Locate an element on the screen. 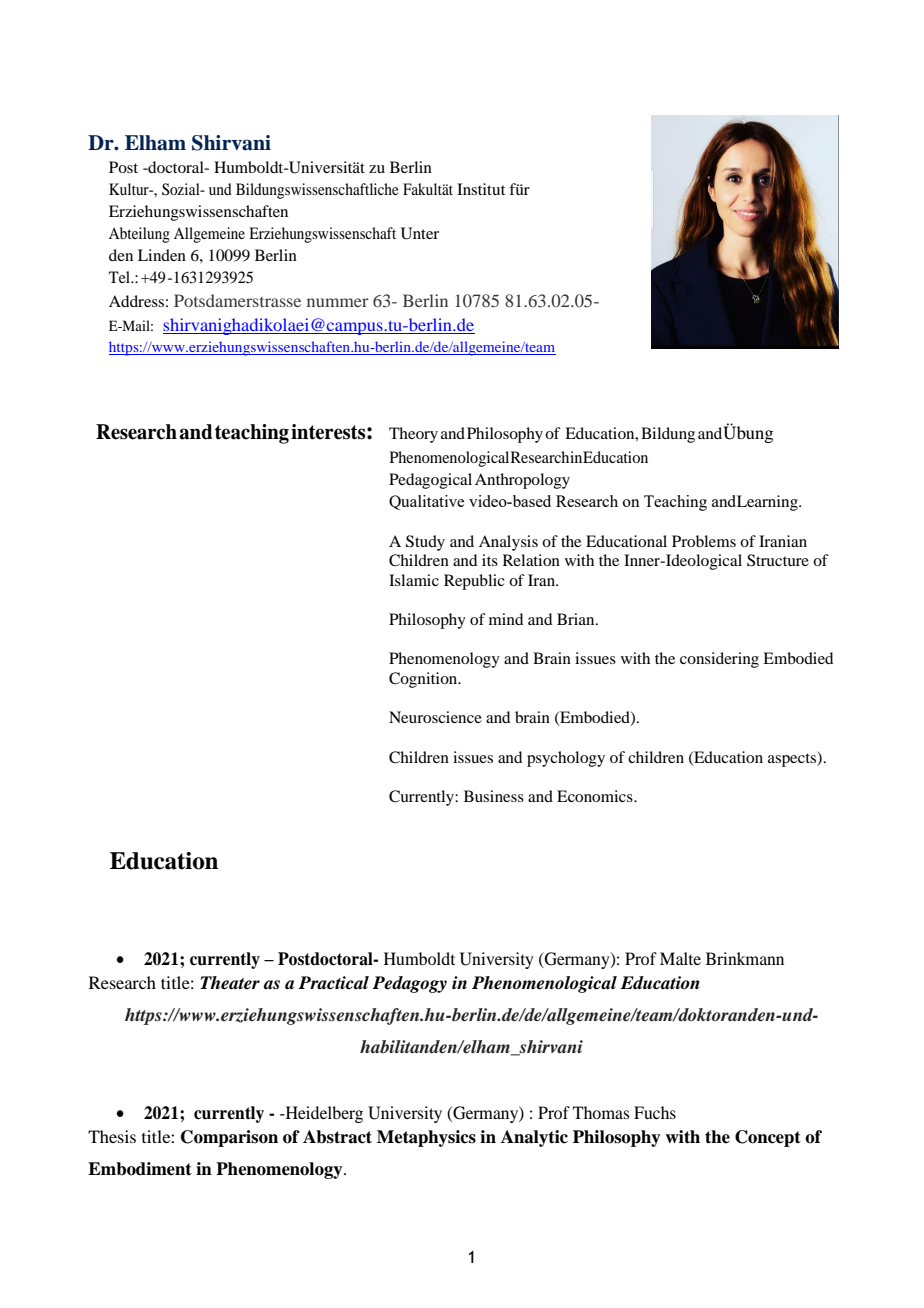  Theater is located at coordinates (230, 983).
